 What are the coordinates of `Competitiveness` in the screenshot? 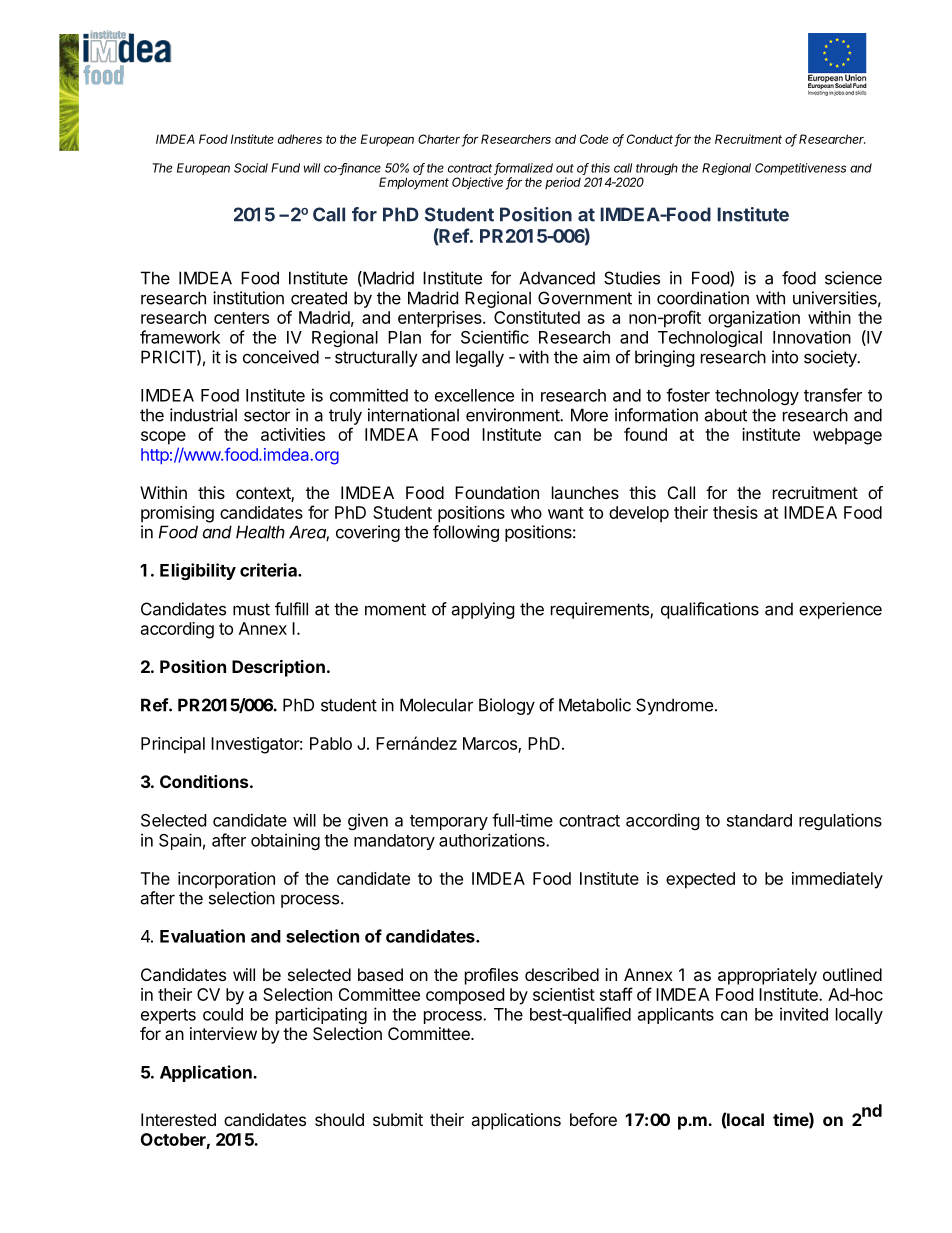 It's located at (800, 169).
